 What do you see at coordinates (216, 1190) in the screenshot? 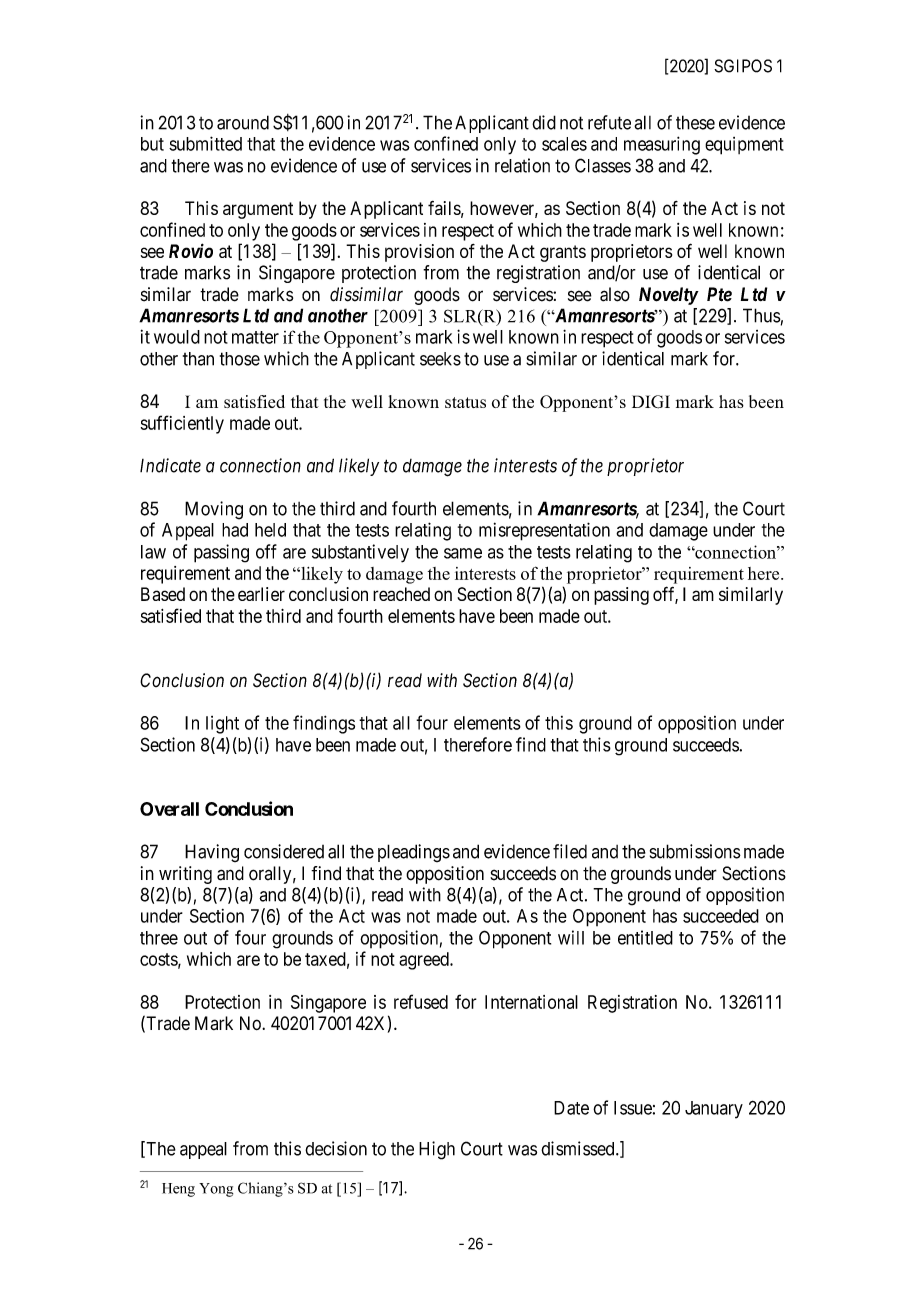
I see `Yong` at bounding box center [216, 1190].
